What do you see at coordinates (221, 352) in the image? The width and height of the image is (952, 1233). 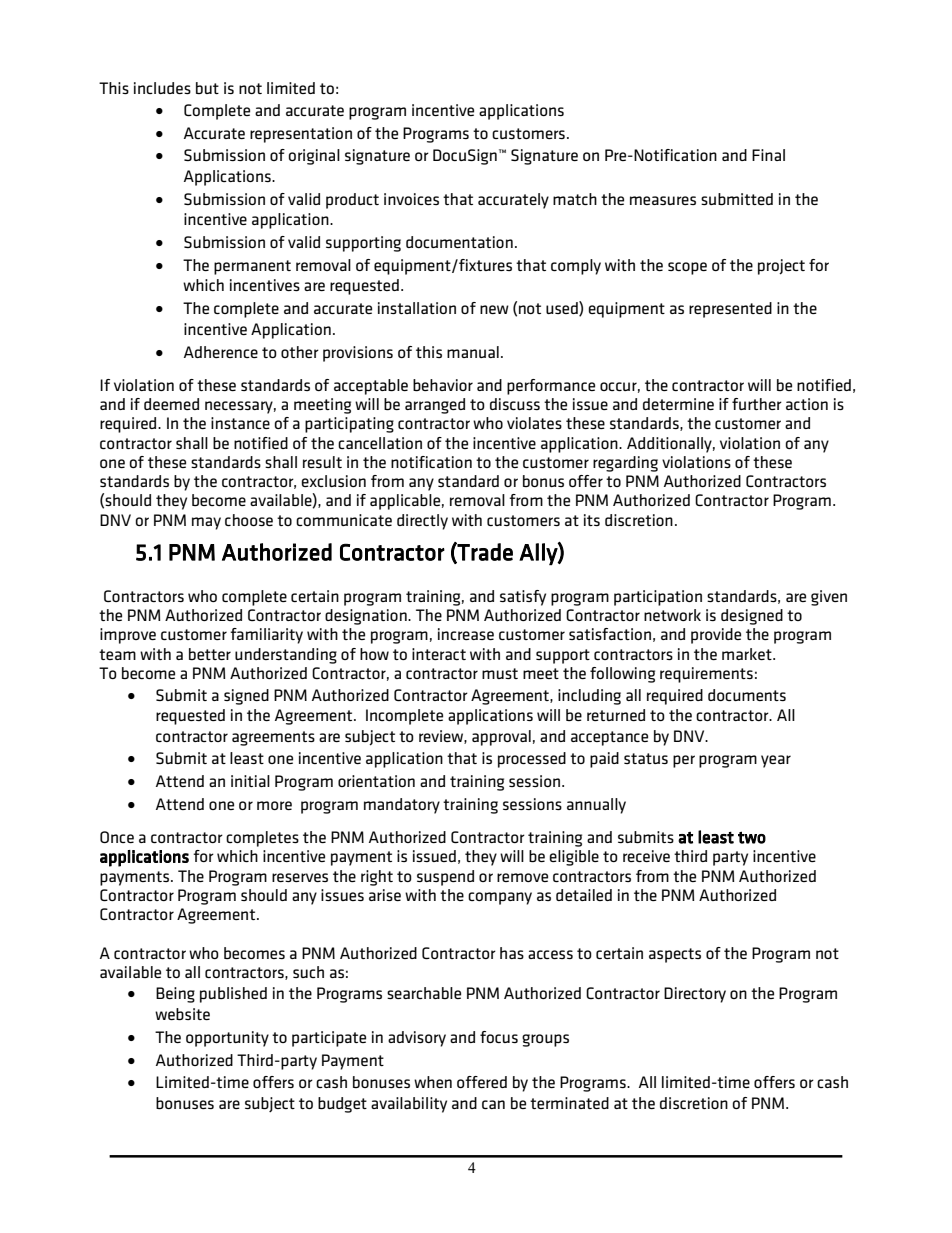 I see `Adherence` at bounding box center [221, 352].
